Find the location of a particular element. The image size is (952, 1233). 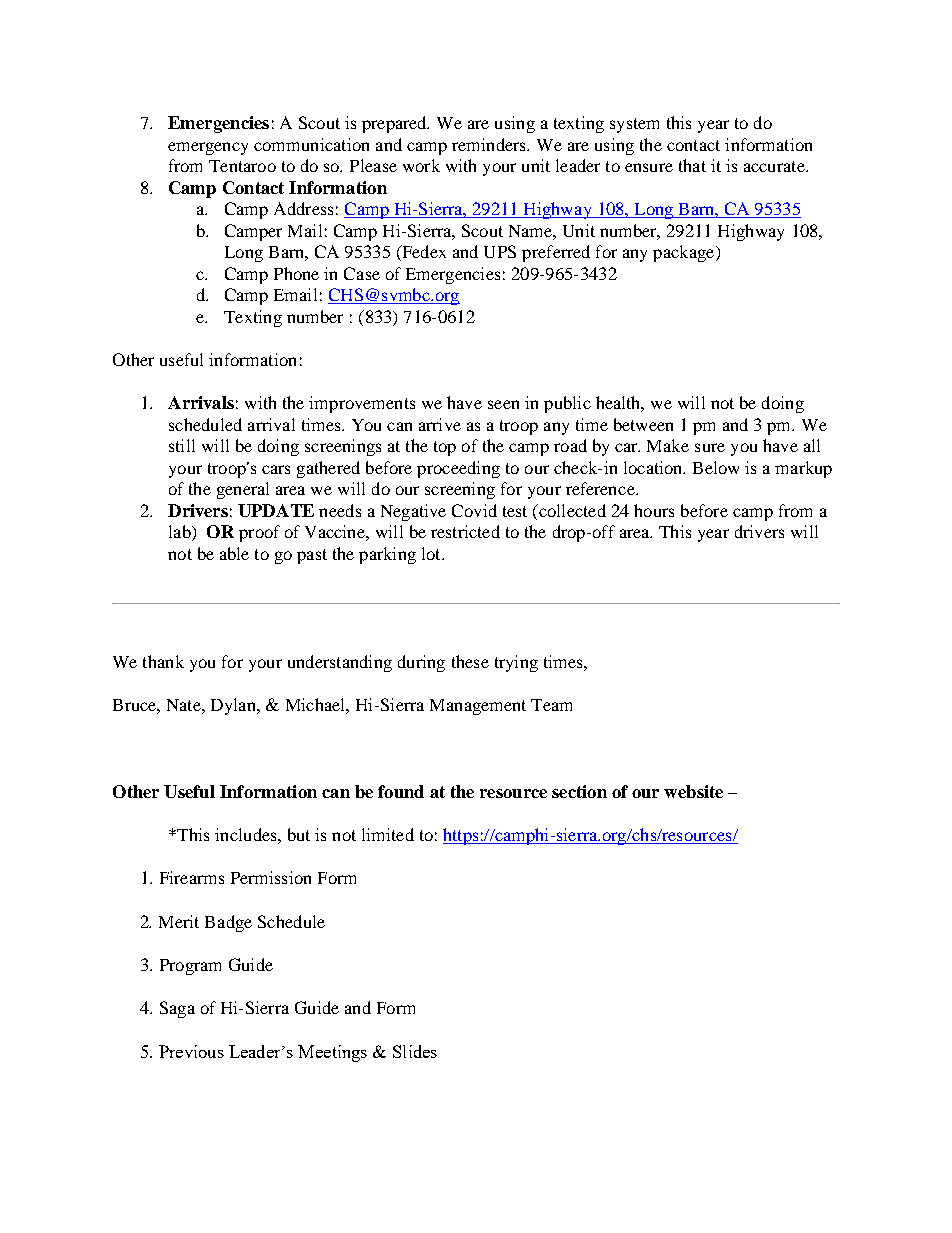

able is located at coordinates (234, 553).
